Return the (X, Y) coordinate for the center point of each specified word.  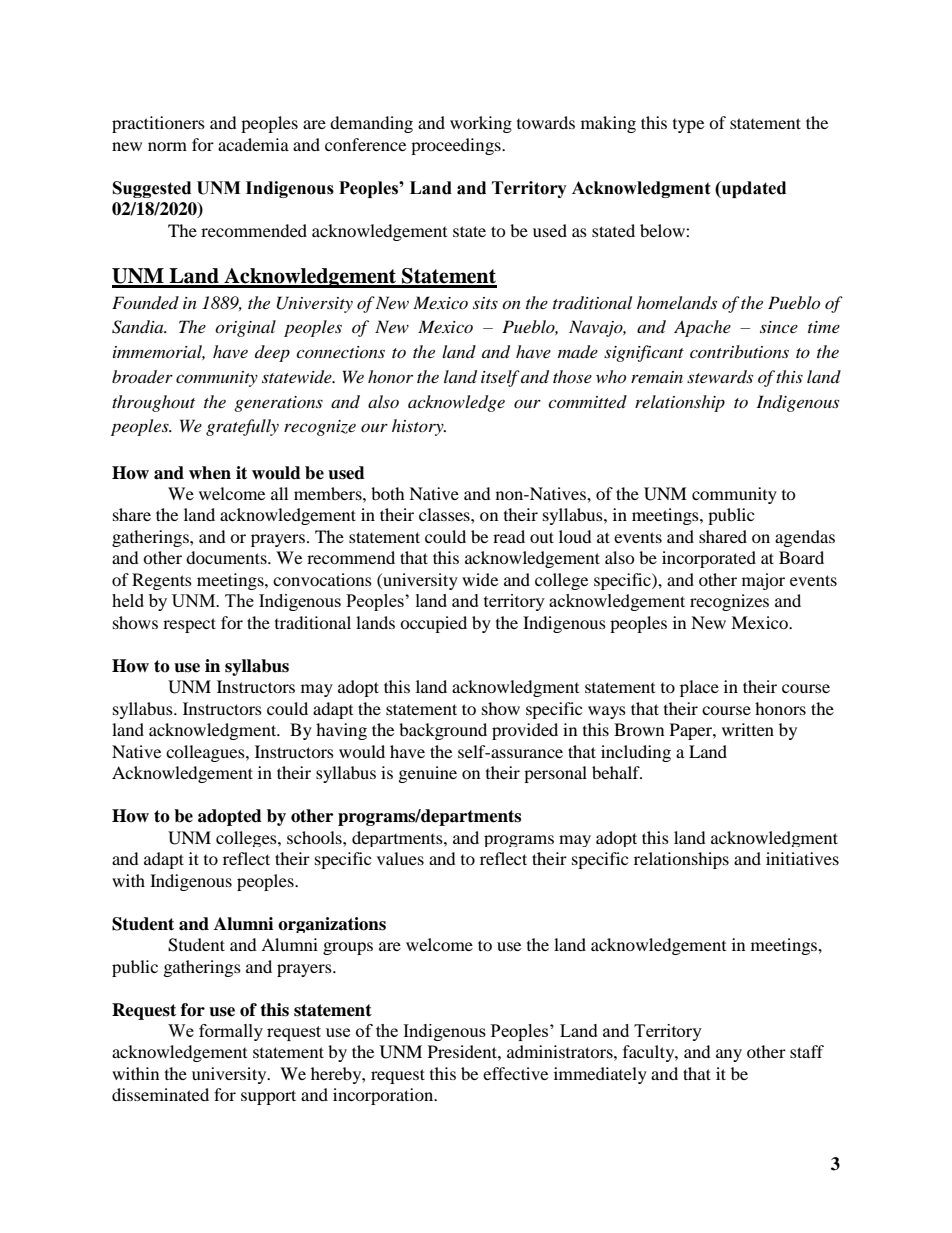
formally (231, 1032)
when (210, 473)
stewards (720, 376)
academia (253, 144)
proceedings (457, 146)
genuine (428, 774)
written (748, 729)
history (419, 427)
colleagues (206, 753)
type (688, 126)
